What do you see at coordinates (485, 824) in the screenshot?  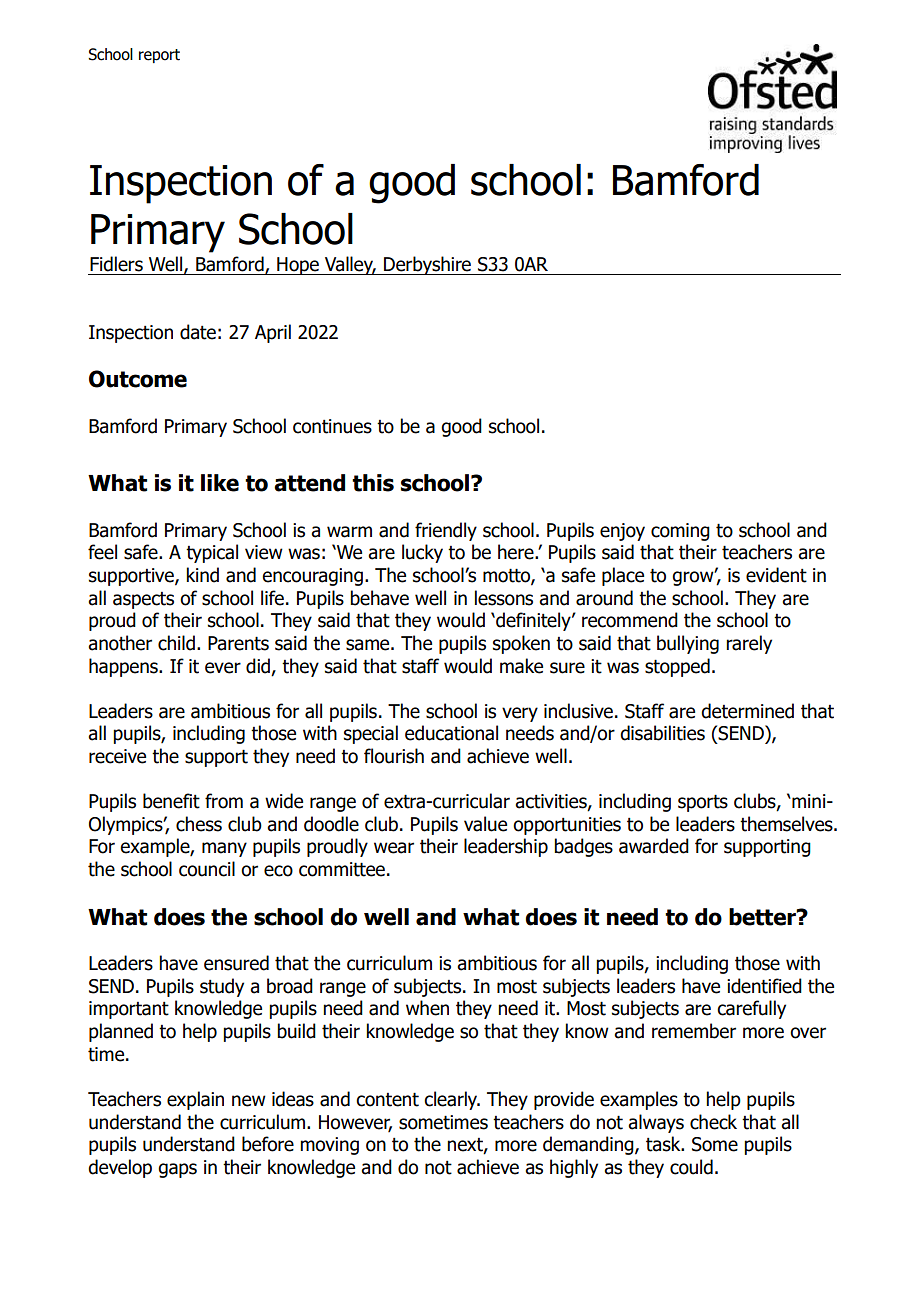 I see `value` at bounding box center [485, 824].
